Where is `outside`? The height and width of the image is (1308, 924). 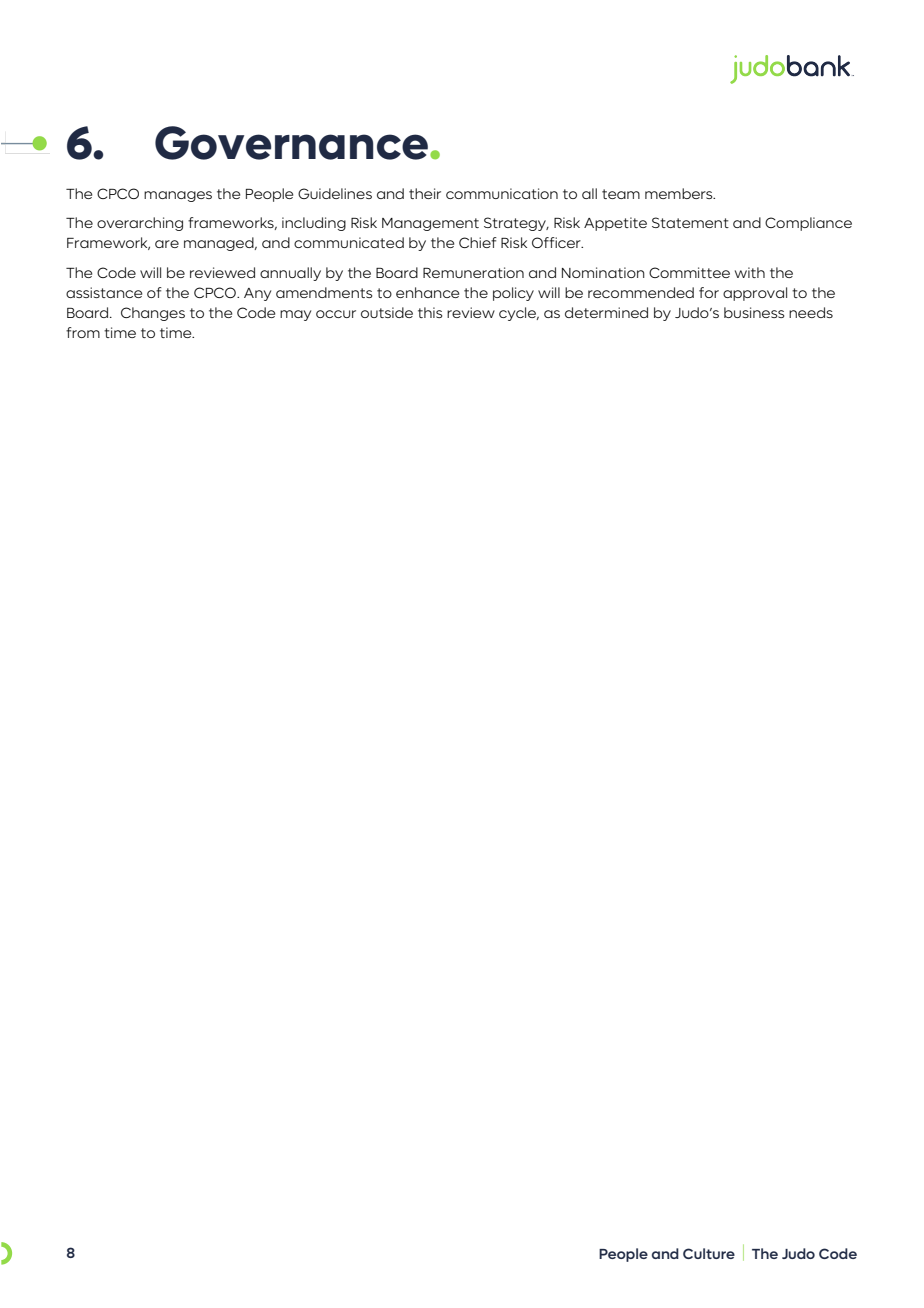 outside is located at coordinates (387, 312).
